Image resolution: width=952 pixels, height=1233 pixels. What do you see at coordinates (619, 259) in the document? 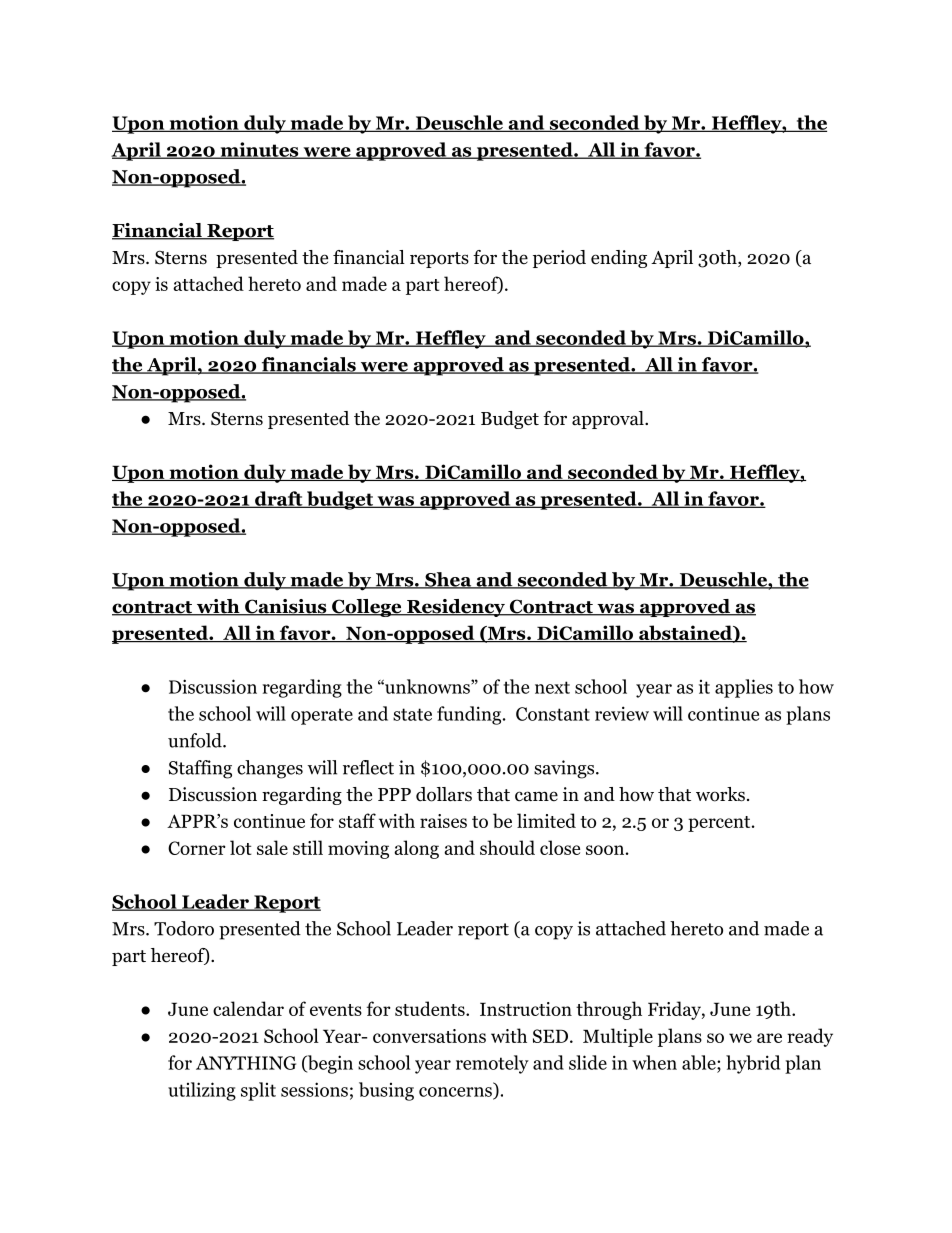
I see `ending` at bounding box center [619, 259].
